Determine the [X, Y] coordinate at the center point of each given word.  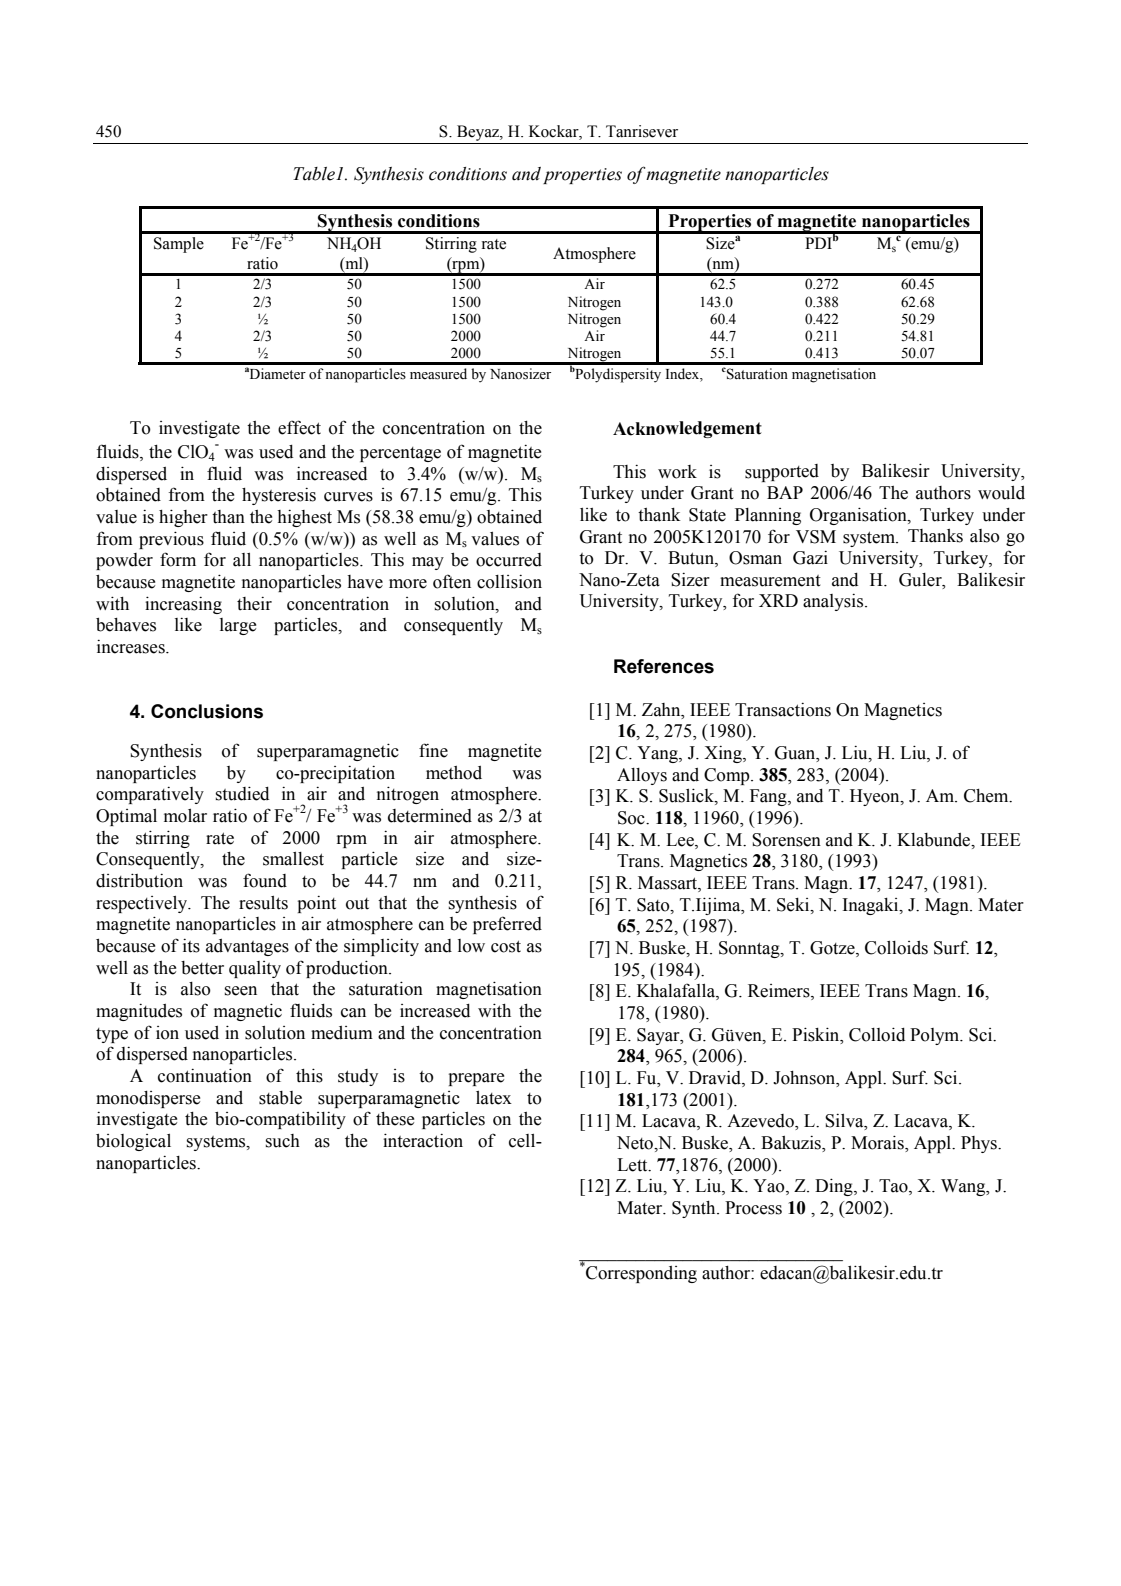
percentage [400, 454]
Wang [964, 1187]
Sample [179, 245]
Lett [633, 1165]
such [283, 1141]
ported [794, 472]
